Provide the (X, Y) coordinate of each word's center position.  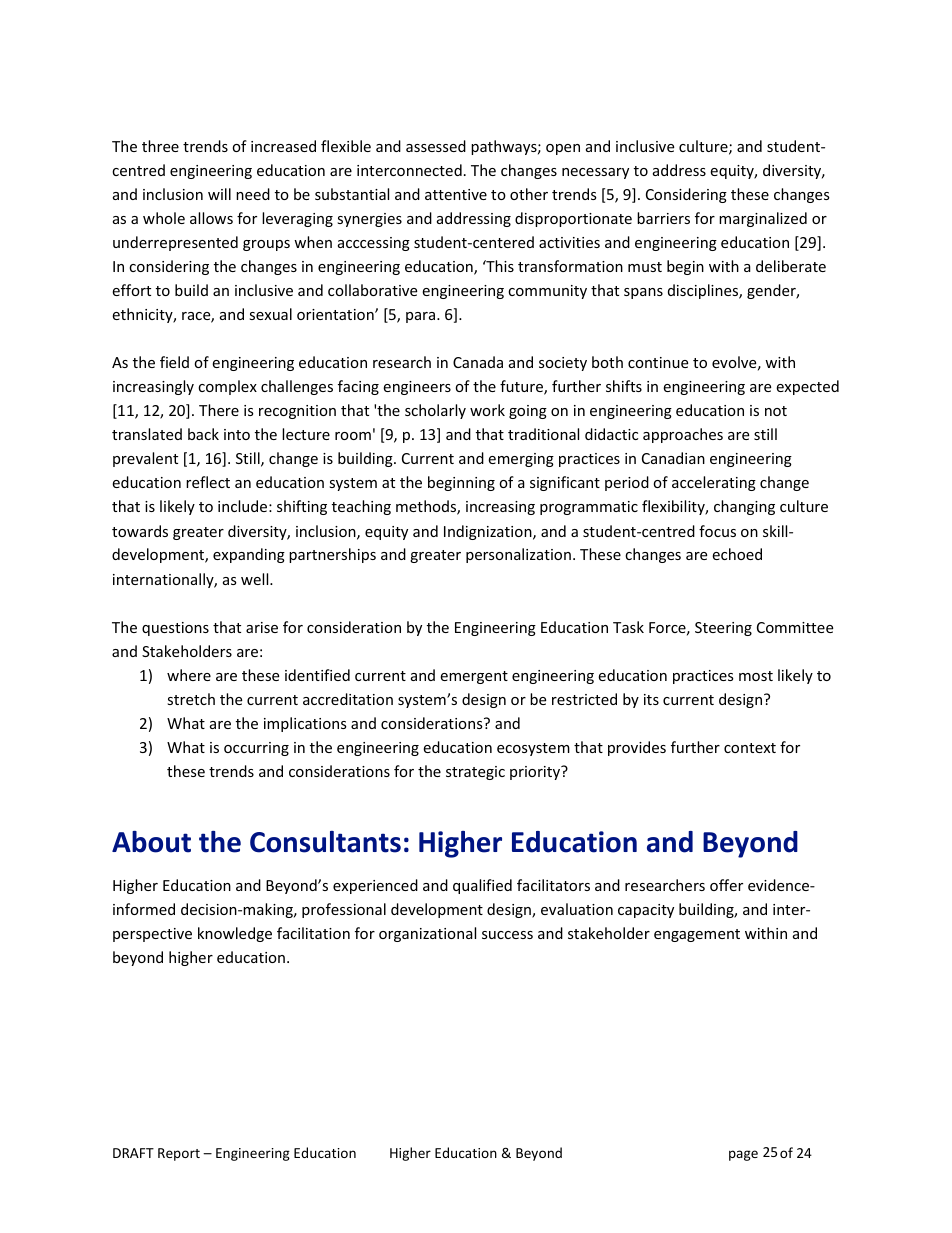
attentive (456, 194)
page (743, 1155)
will (219, 194)
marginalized (763, 219)
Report (179, 1154)
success (507, 935)
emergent (474, 677)
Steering (723, 629)
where (189, 675)
